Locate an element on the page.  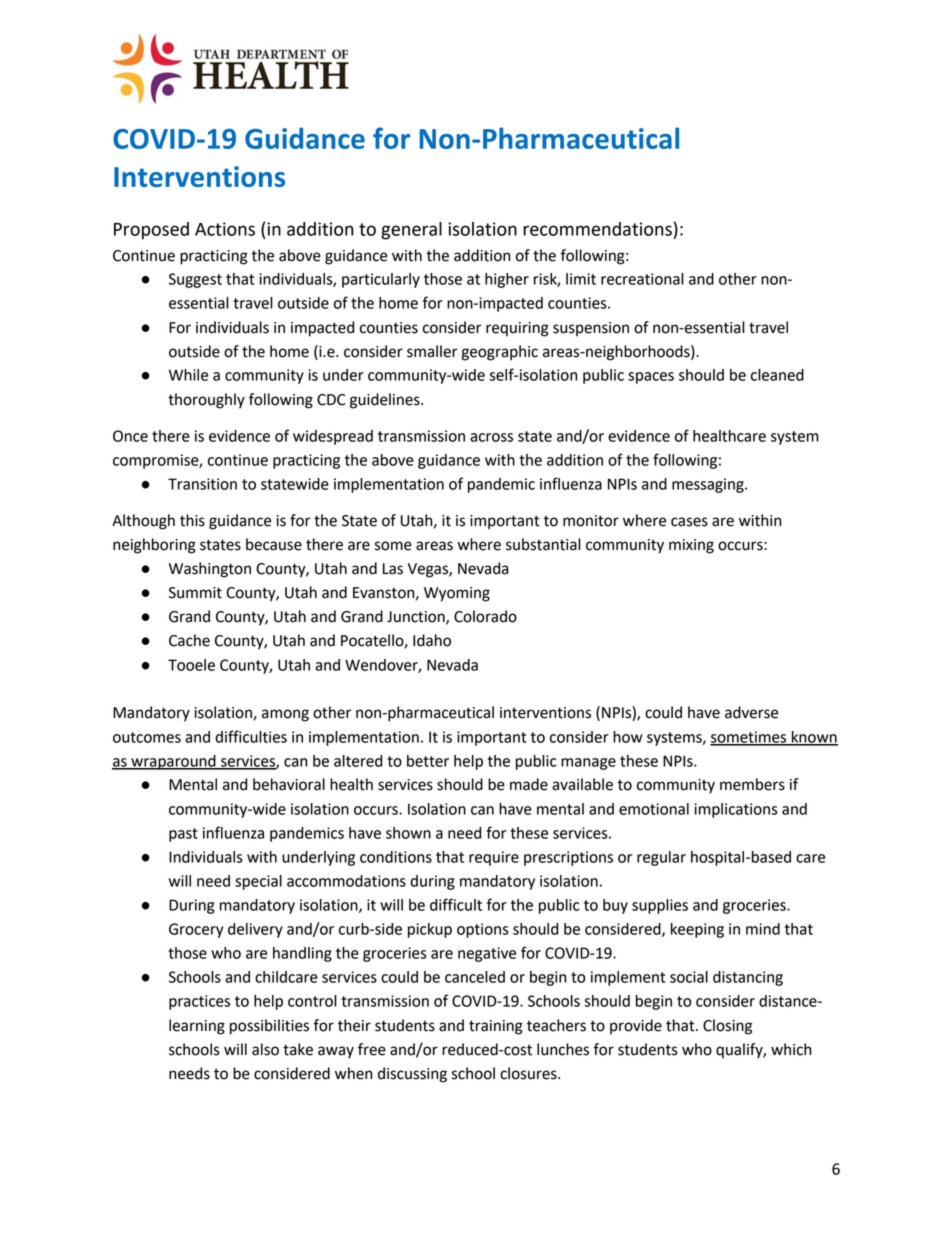
adverse is located at coordinates (751, 712).
